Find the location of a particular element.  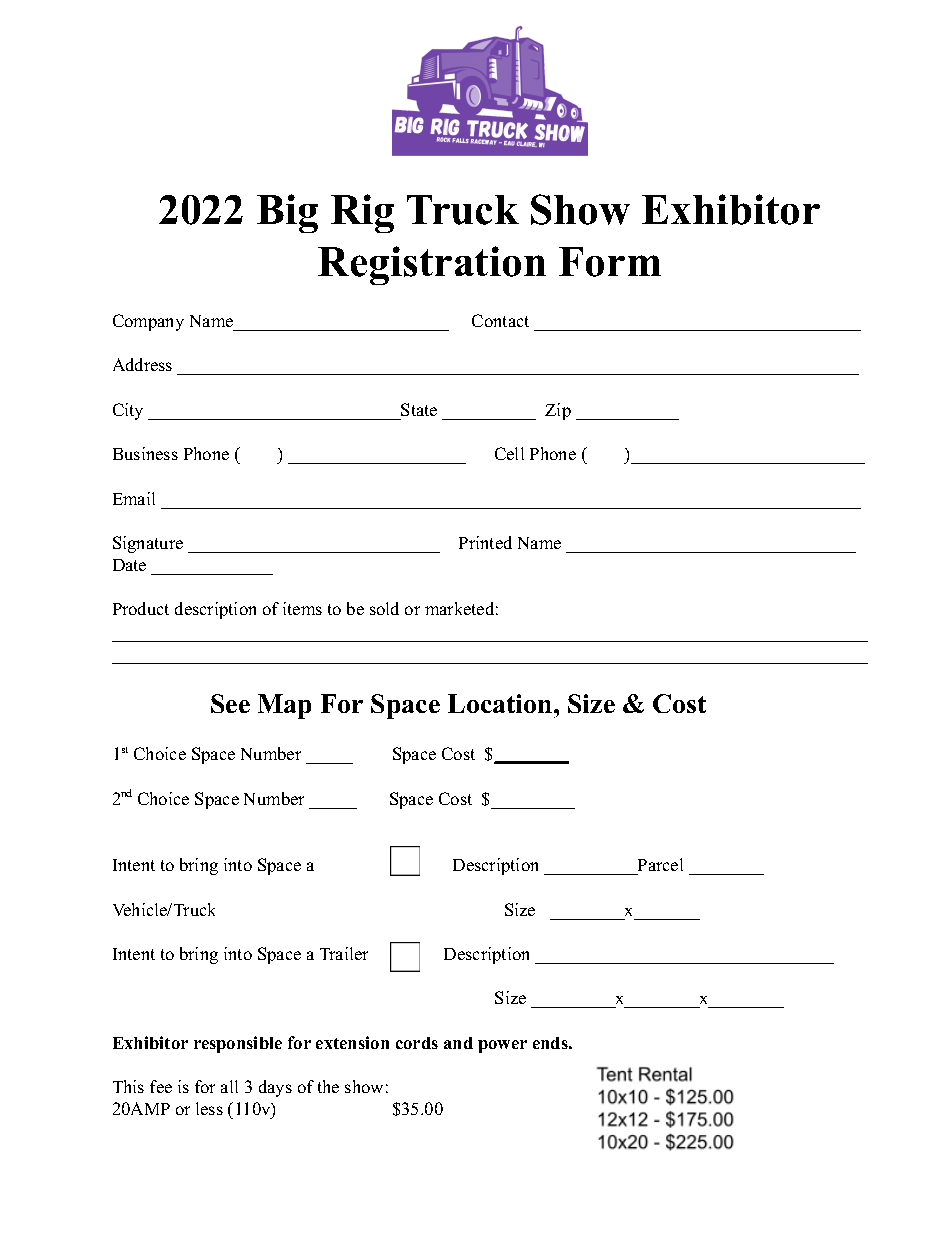

Rig is located at coordinates (362, 213).
